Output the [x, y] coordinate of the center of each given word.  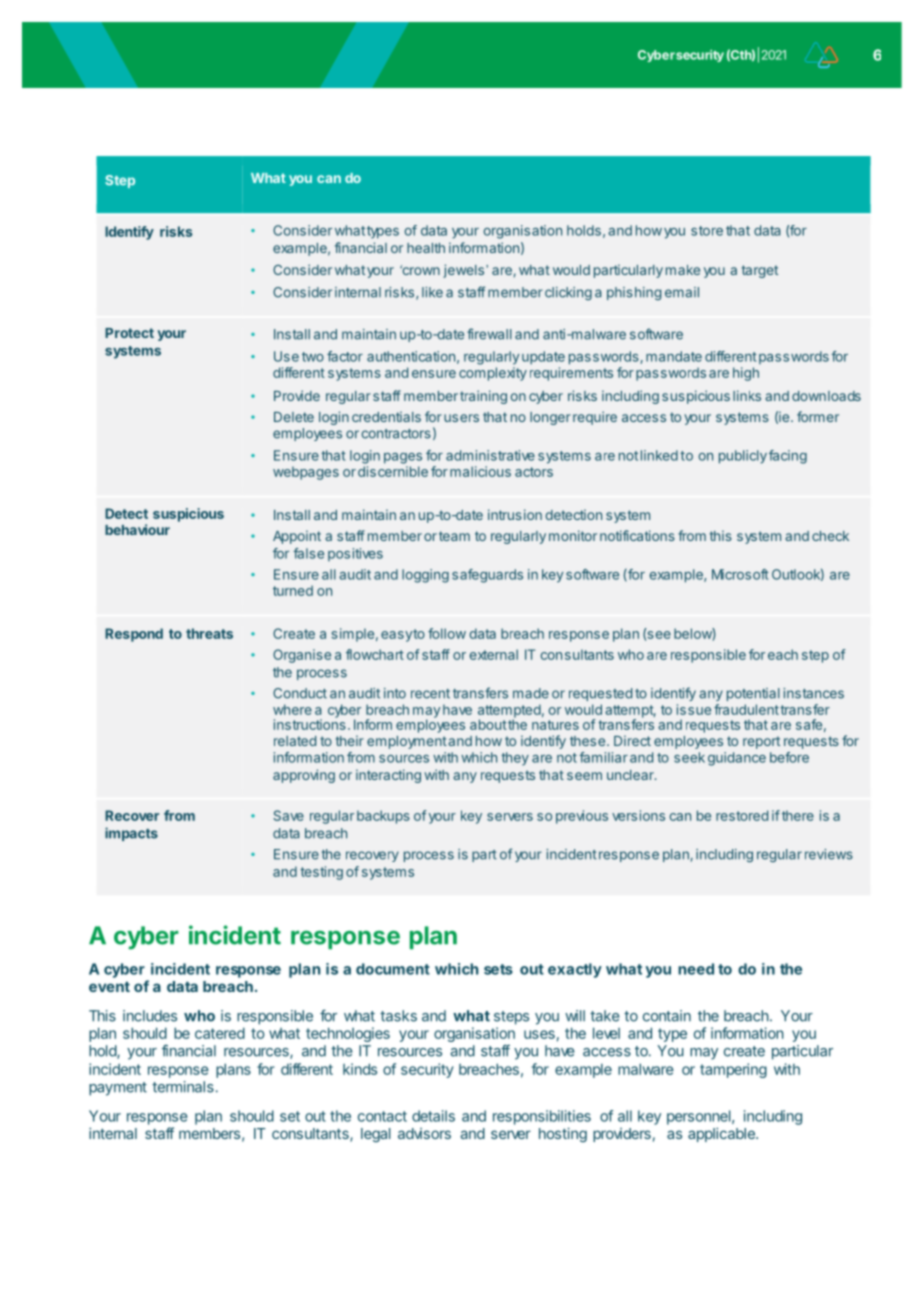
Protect [129, 333]
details [433, 1116]
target [760, 271]
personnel [699, 1117]
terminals [183, 1087]
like [432, 292]
